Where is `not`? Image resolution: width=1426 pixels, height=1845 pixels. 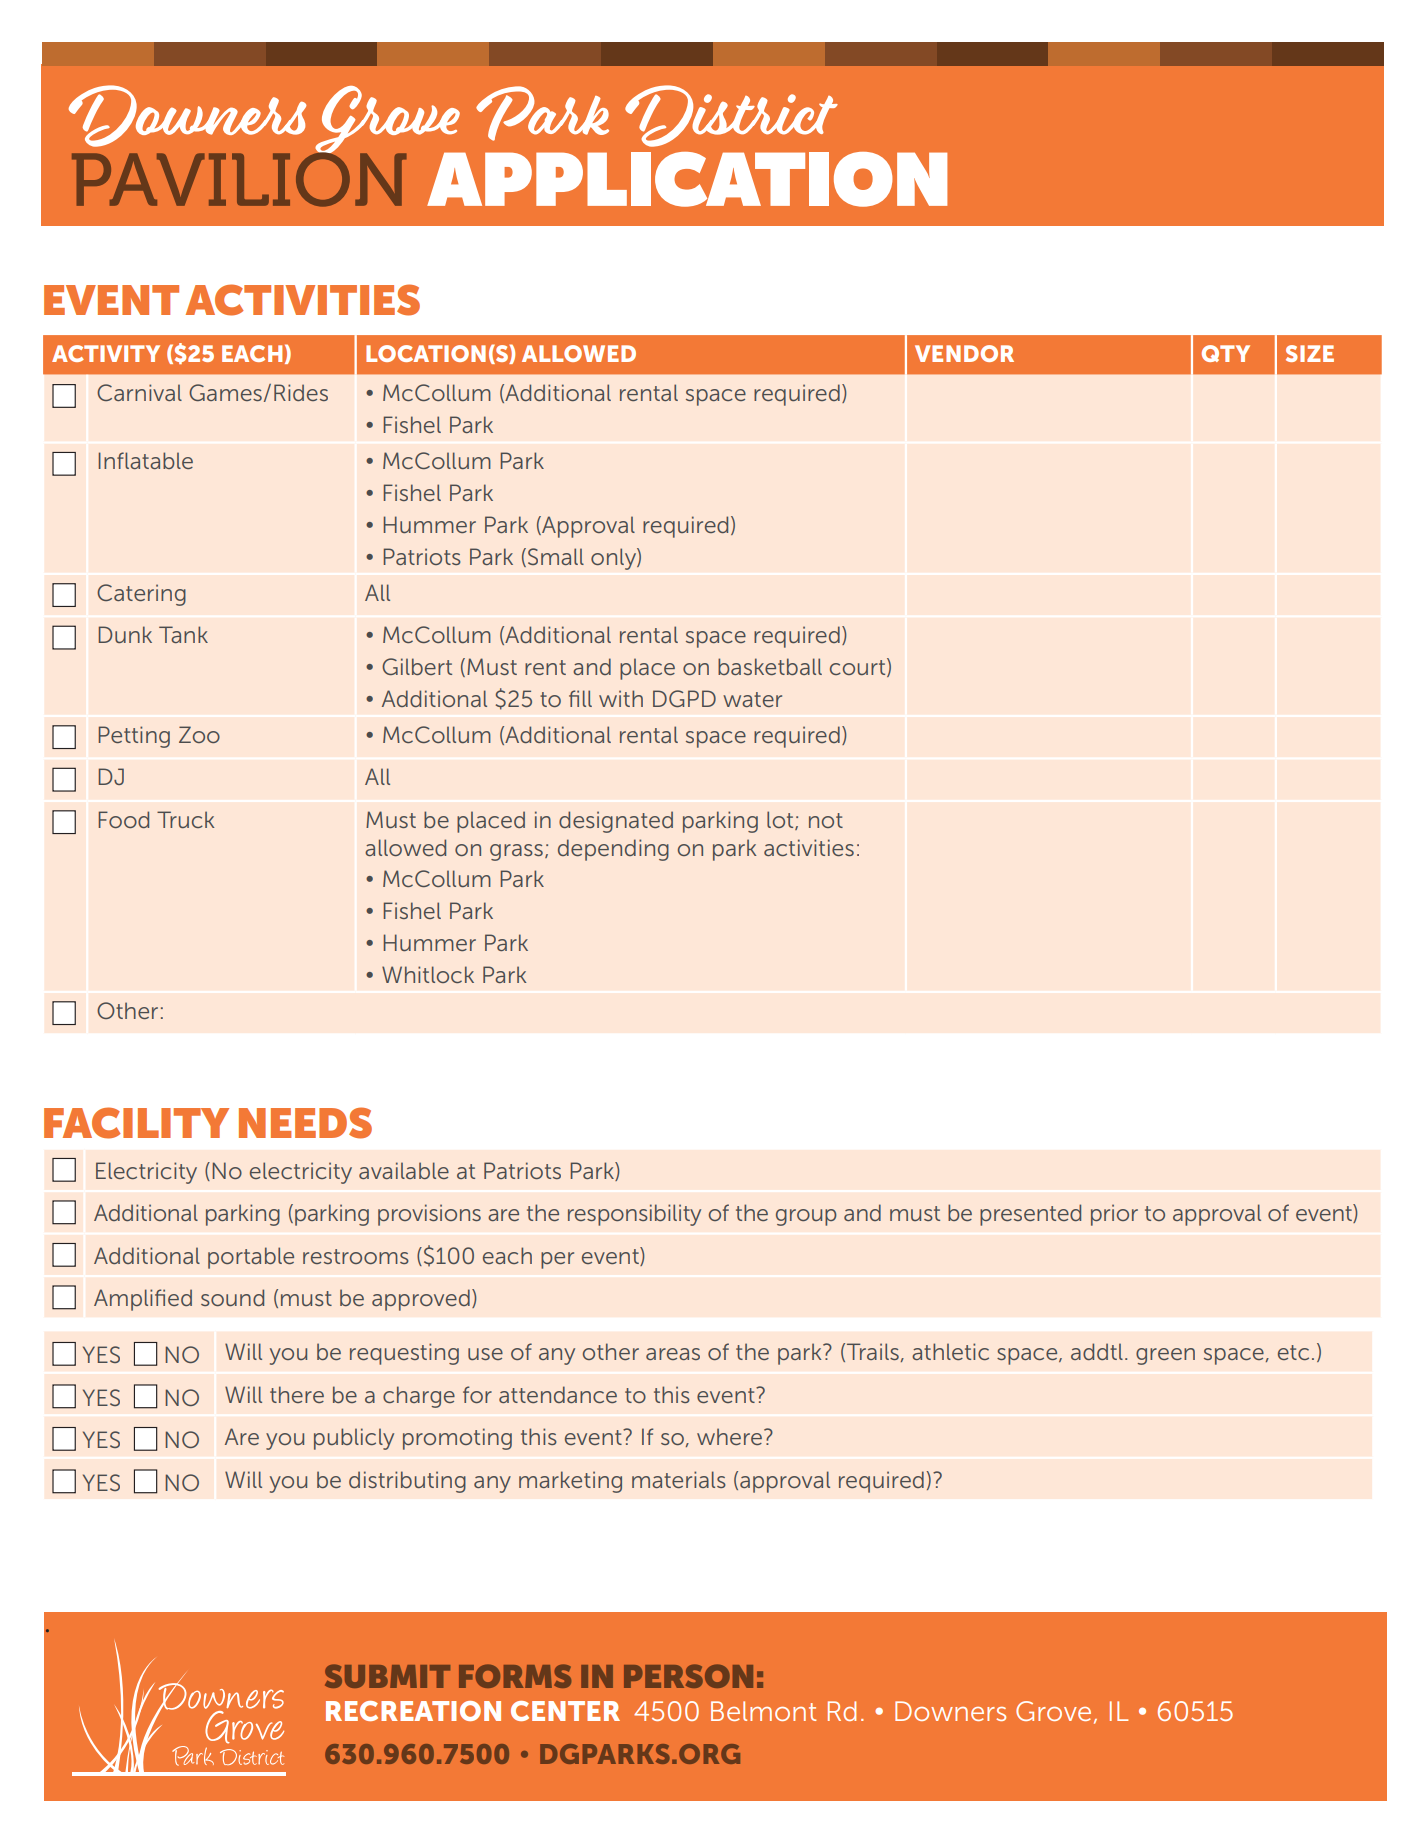
not is located at coordinates (826, 820).
